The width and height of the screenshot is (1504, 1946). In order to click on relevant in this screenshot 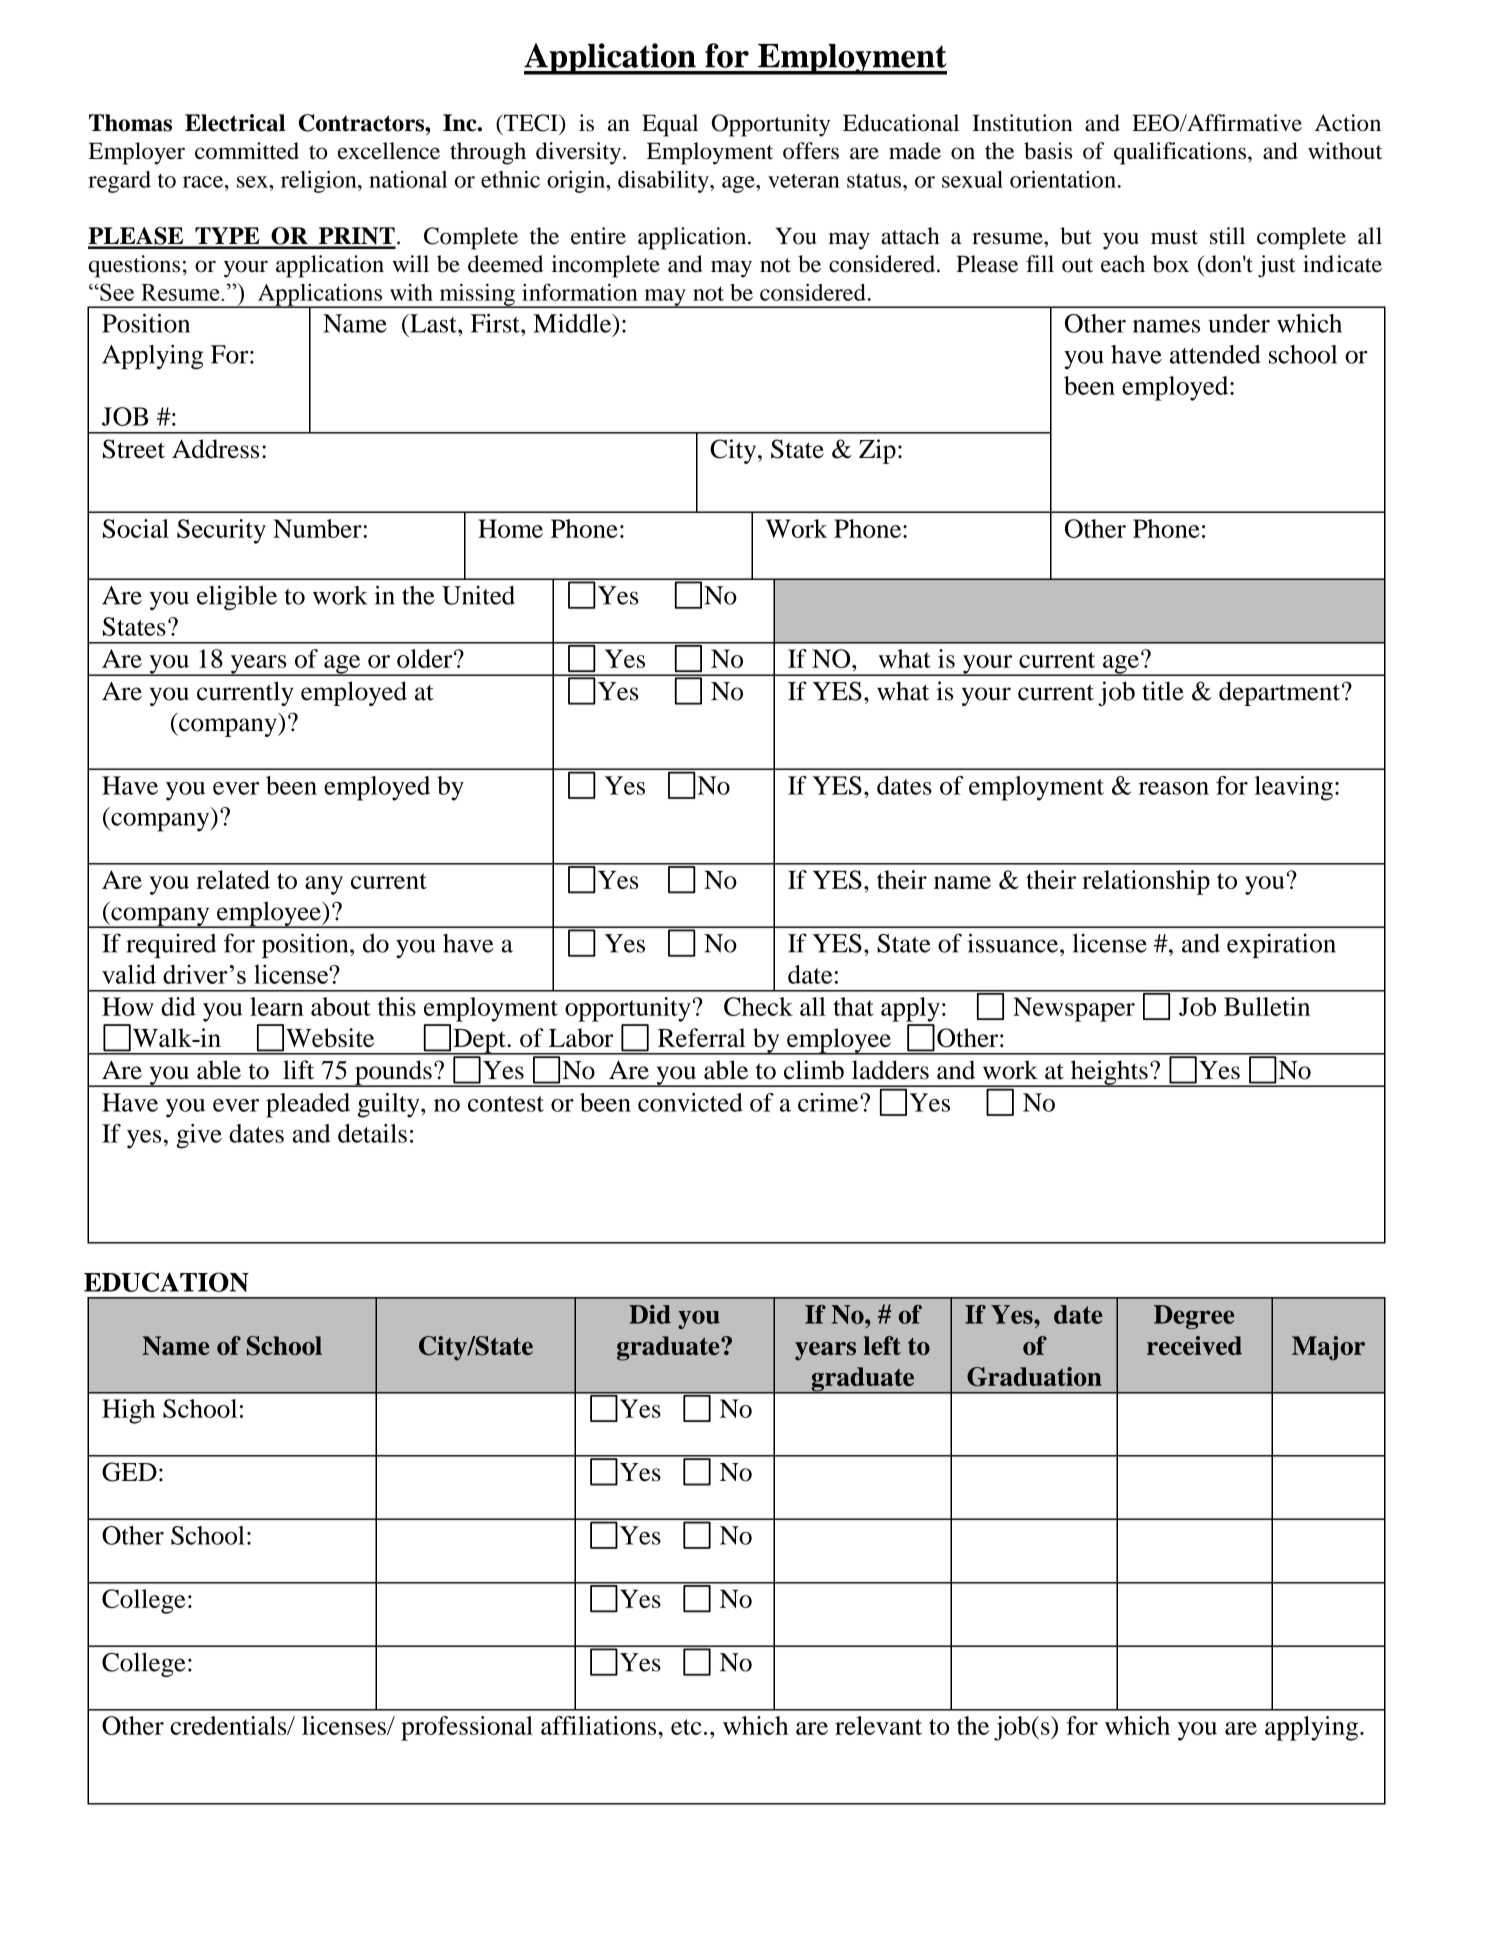, I will do `click(878, 1725)`.
